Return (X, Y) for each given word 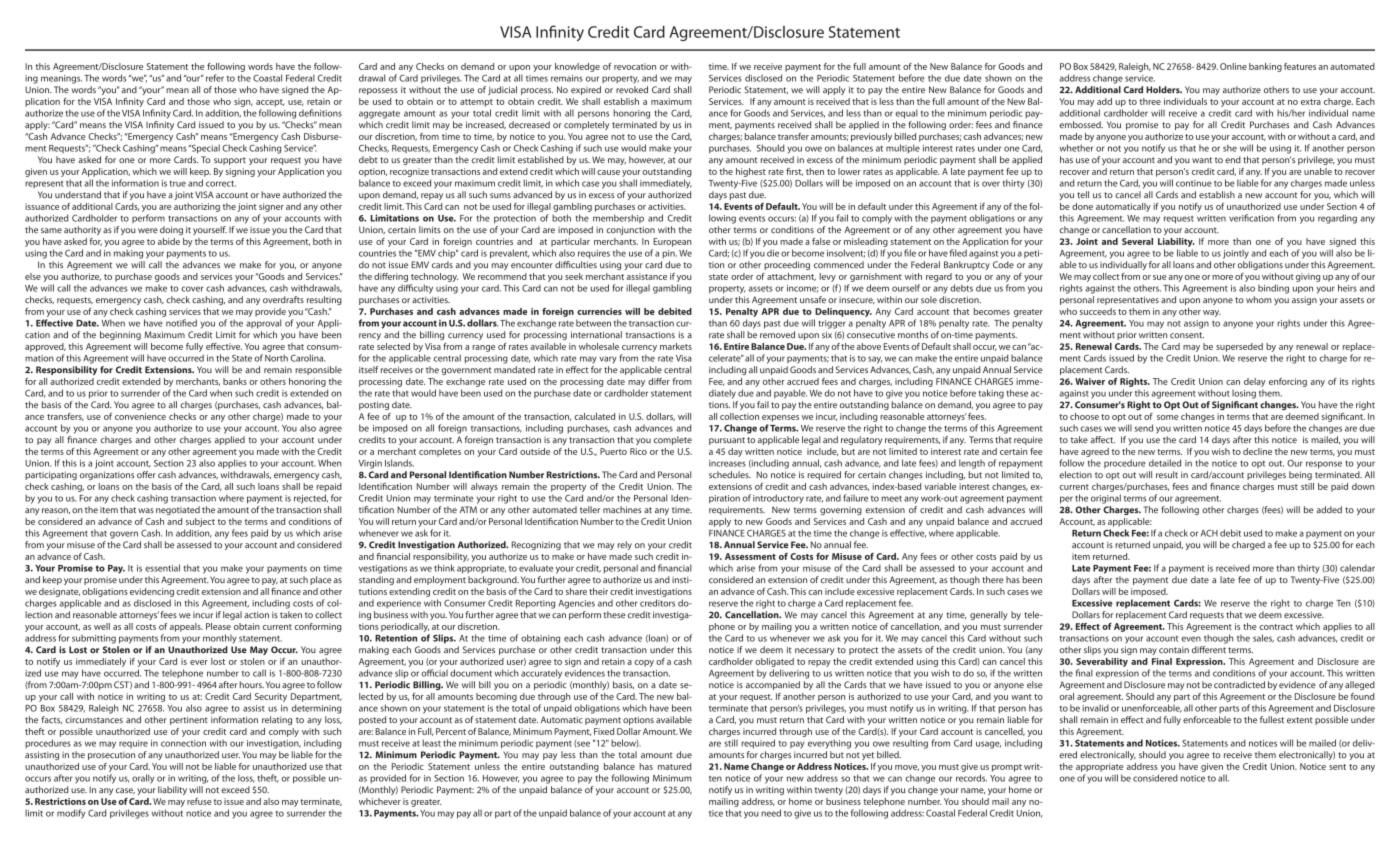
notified (181, 323)
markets (676, 346)
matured (674, 766)
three (1150, 101)
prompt (1007, 768)
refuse (199, 801)
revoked (632, 89)
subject (200, 522)
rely (624, 545)
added (1329, 509)
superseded (1239, 347)
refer (215, 78)
